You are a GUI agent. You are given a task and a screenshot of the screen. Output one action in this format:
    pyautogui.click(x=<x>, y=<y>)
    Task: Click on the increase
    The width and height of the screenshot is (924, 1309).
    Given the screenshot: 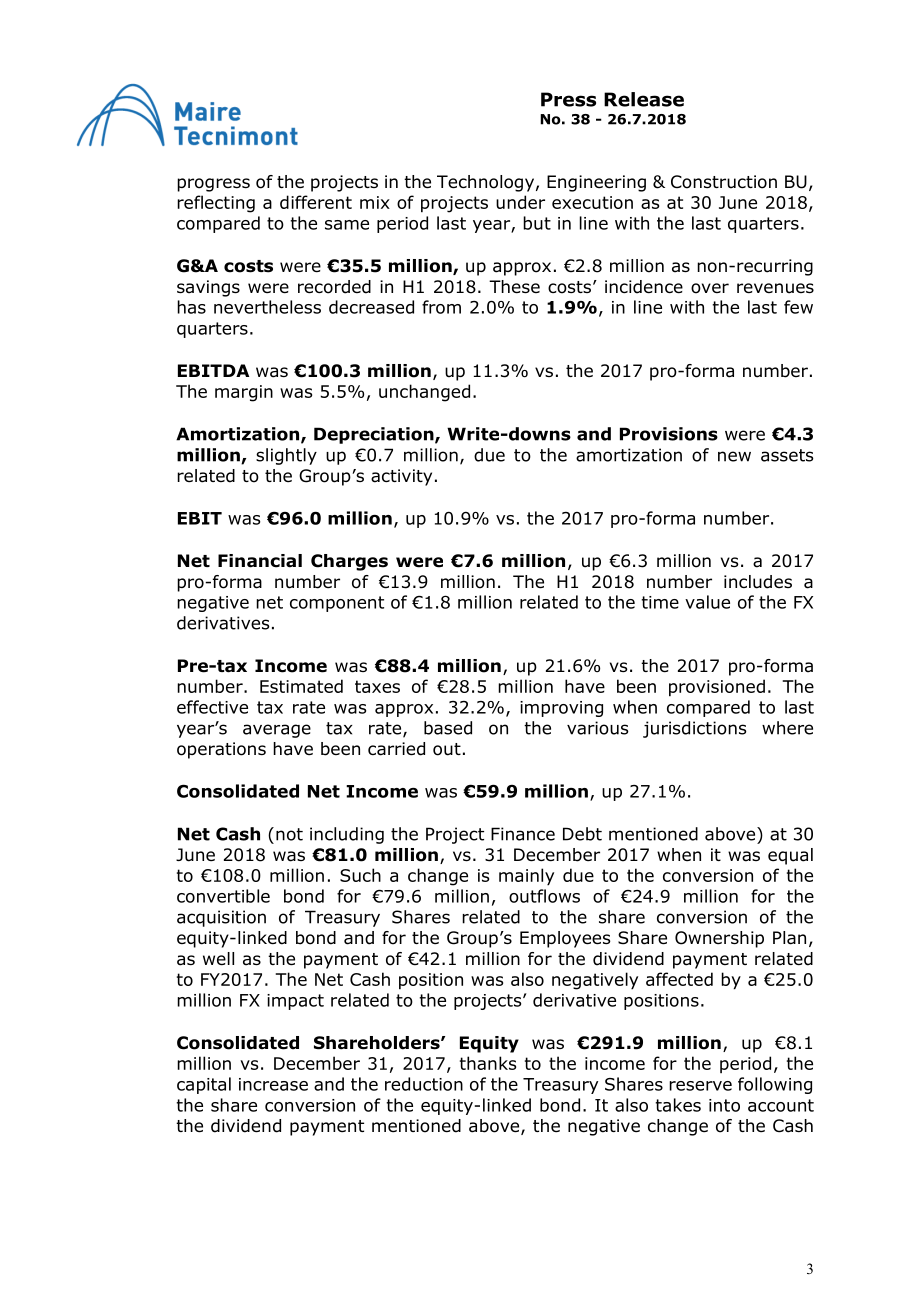 What is the action you would take?
    pyautogui.click(x=273, y=1084)
